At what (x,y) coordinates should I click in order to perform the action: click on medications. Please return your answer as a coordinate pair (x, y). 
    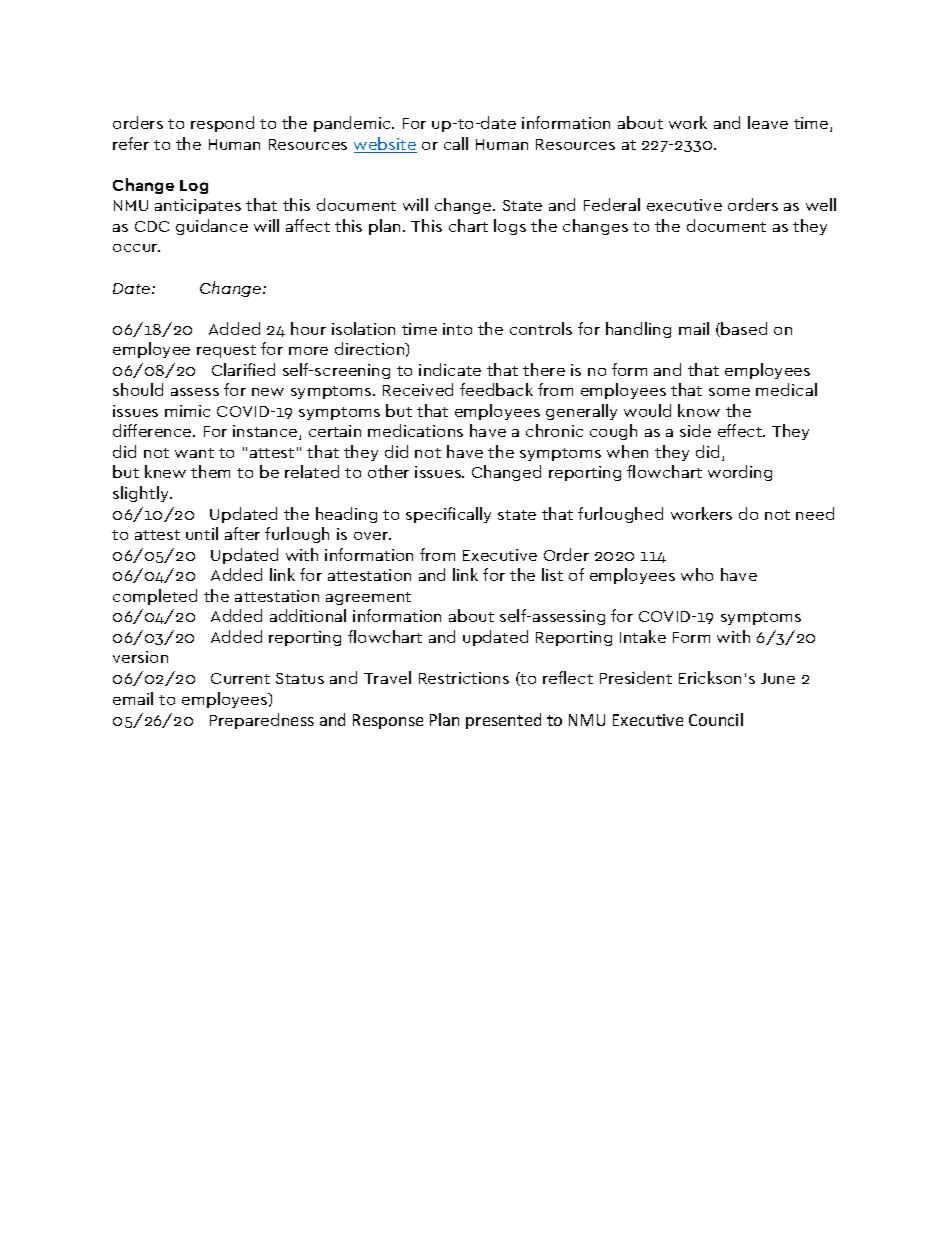
    Looking at the image, I should click on (415, 430).
